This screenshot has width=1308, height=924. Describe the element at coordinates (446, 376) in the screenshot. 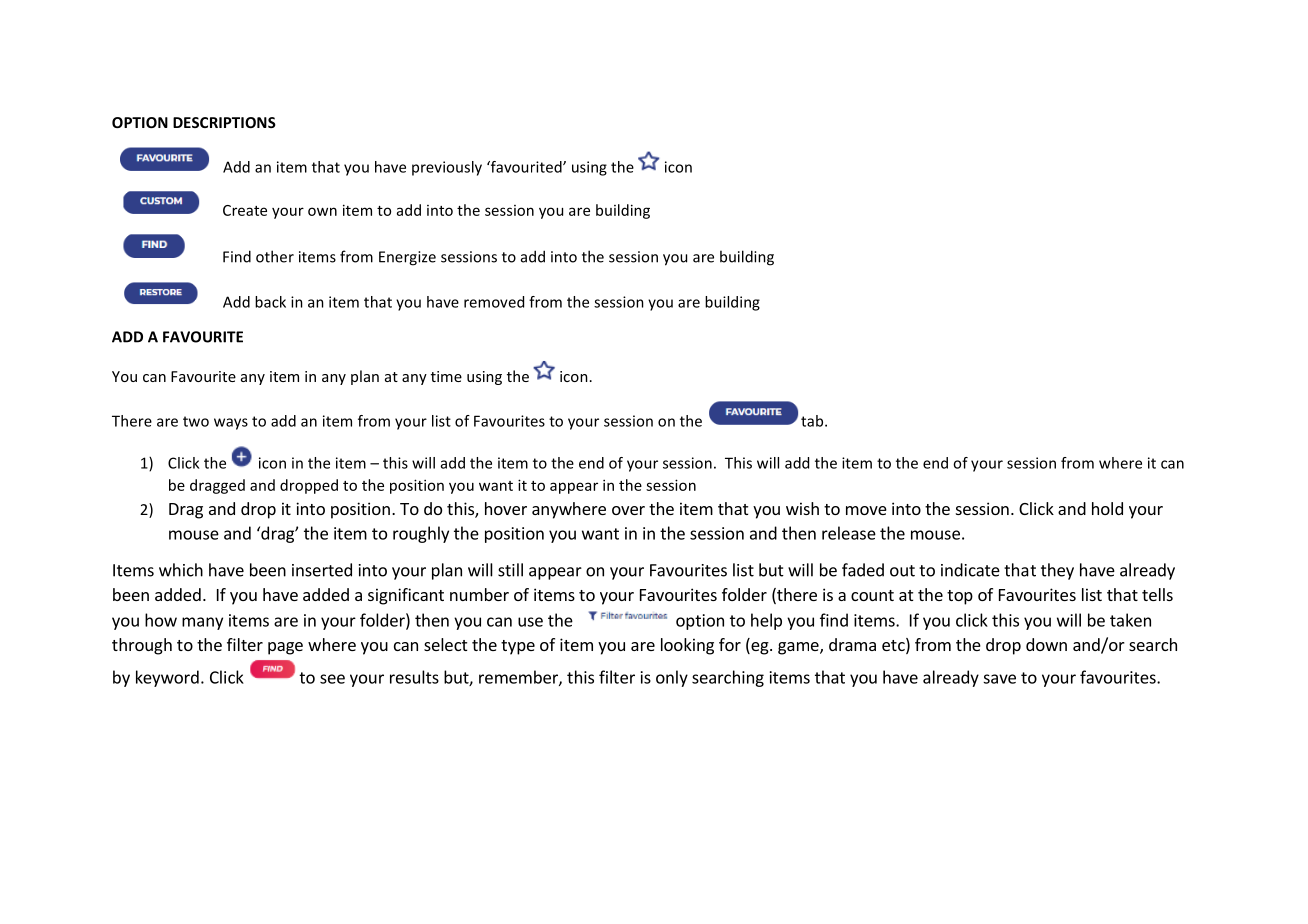

I see `time` at that location.
